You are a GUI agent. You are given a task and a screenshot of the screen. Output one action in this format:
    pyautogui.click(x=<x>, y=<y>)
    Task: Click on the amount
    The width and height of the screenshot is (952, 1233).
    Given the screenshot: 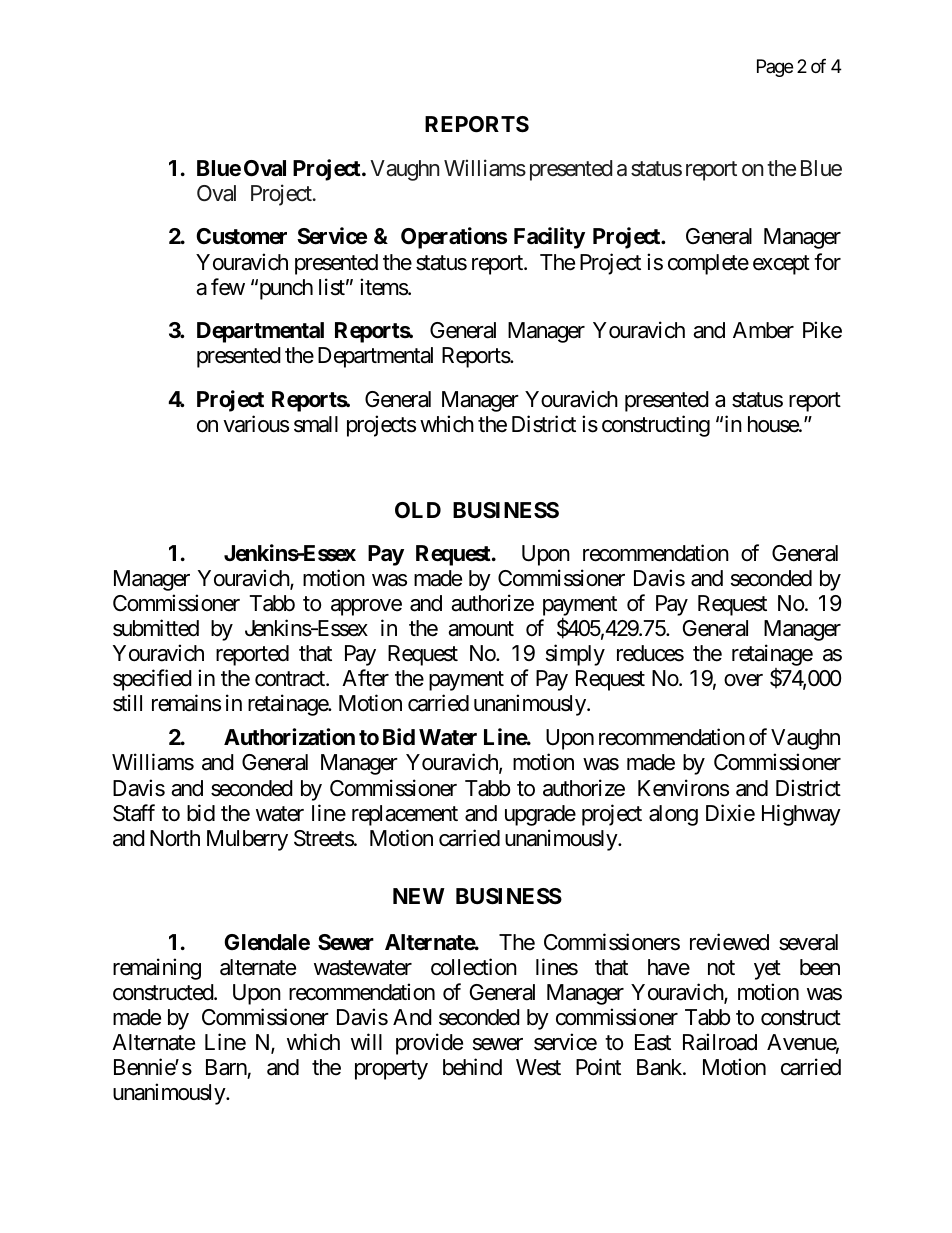 What is the action you would take?
    pyautogui.click(x=481, y=629)
